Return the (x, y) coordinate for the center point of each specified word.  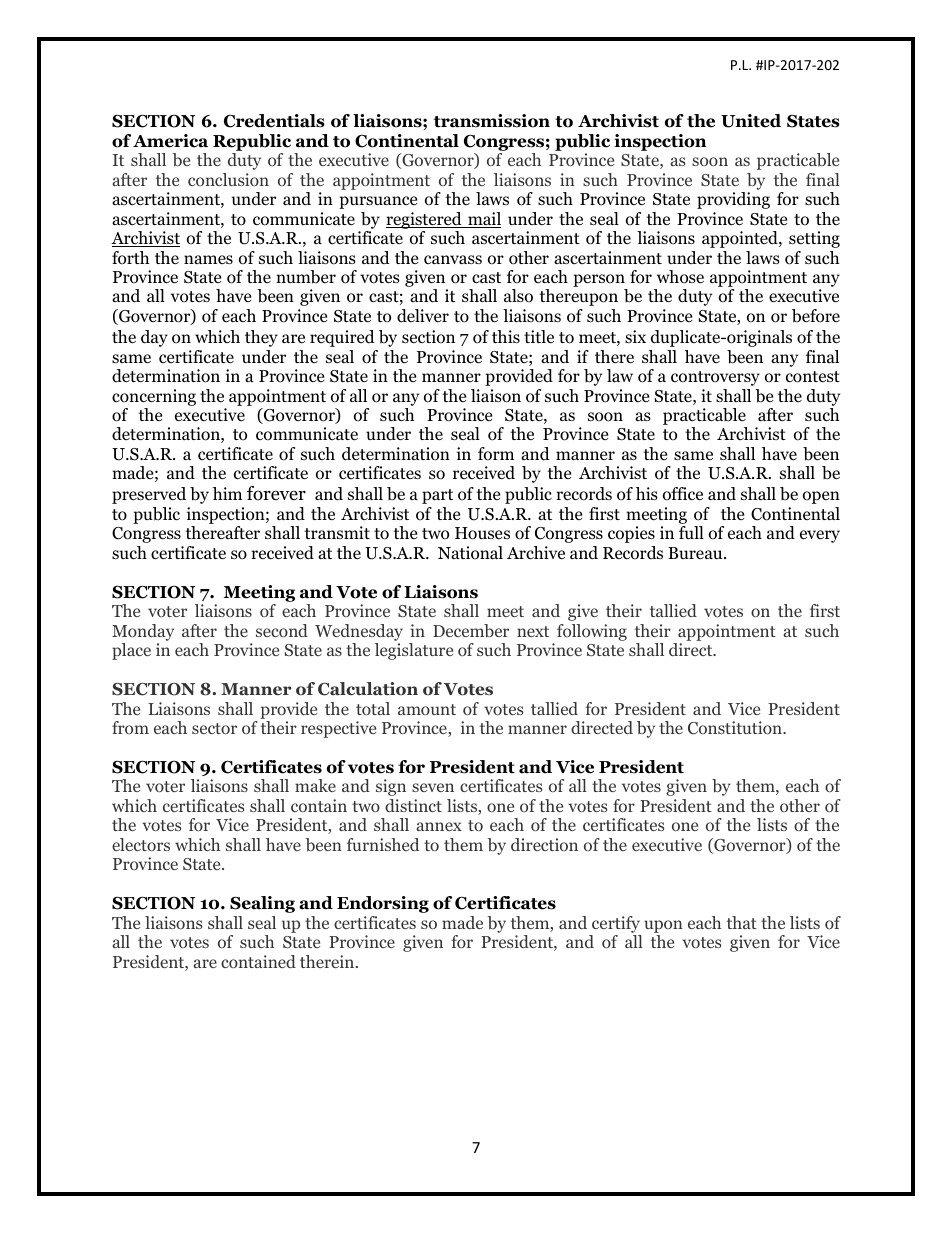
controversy (715, 378)
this (506, 336)
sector (214, 728)
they (261, 338)
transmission (492, 121)
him (227, 493)
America (170, 141)
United (751, 121)
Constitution (736, 728)
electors (141, 844)
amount (427, 709)
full (691, 532)
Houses (482, 533)
